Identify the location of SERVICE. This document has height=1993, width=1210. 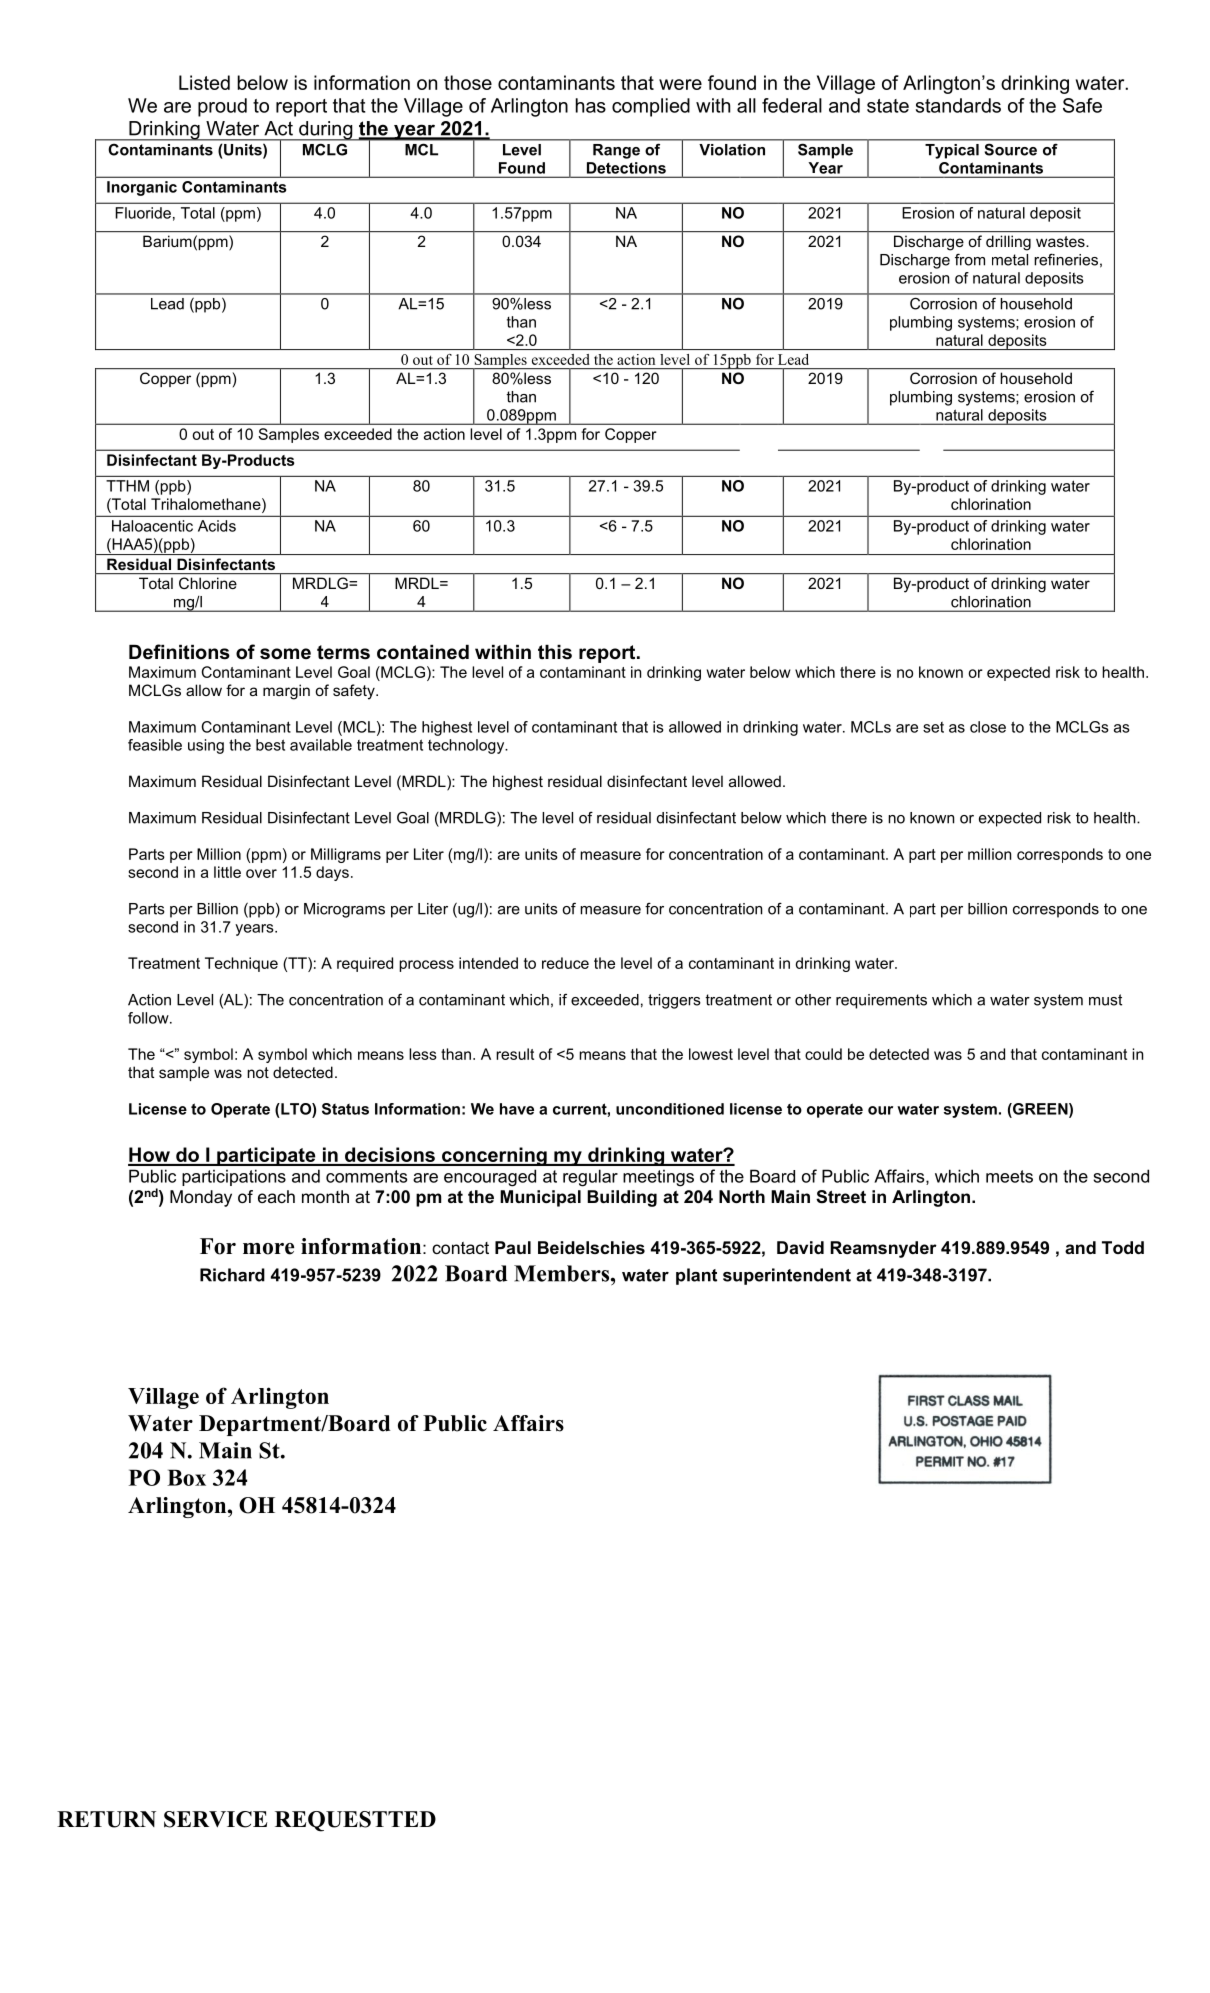
(216, 1819).
